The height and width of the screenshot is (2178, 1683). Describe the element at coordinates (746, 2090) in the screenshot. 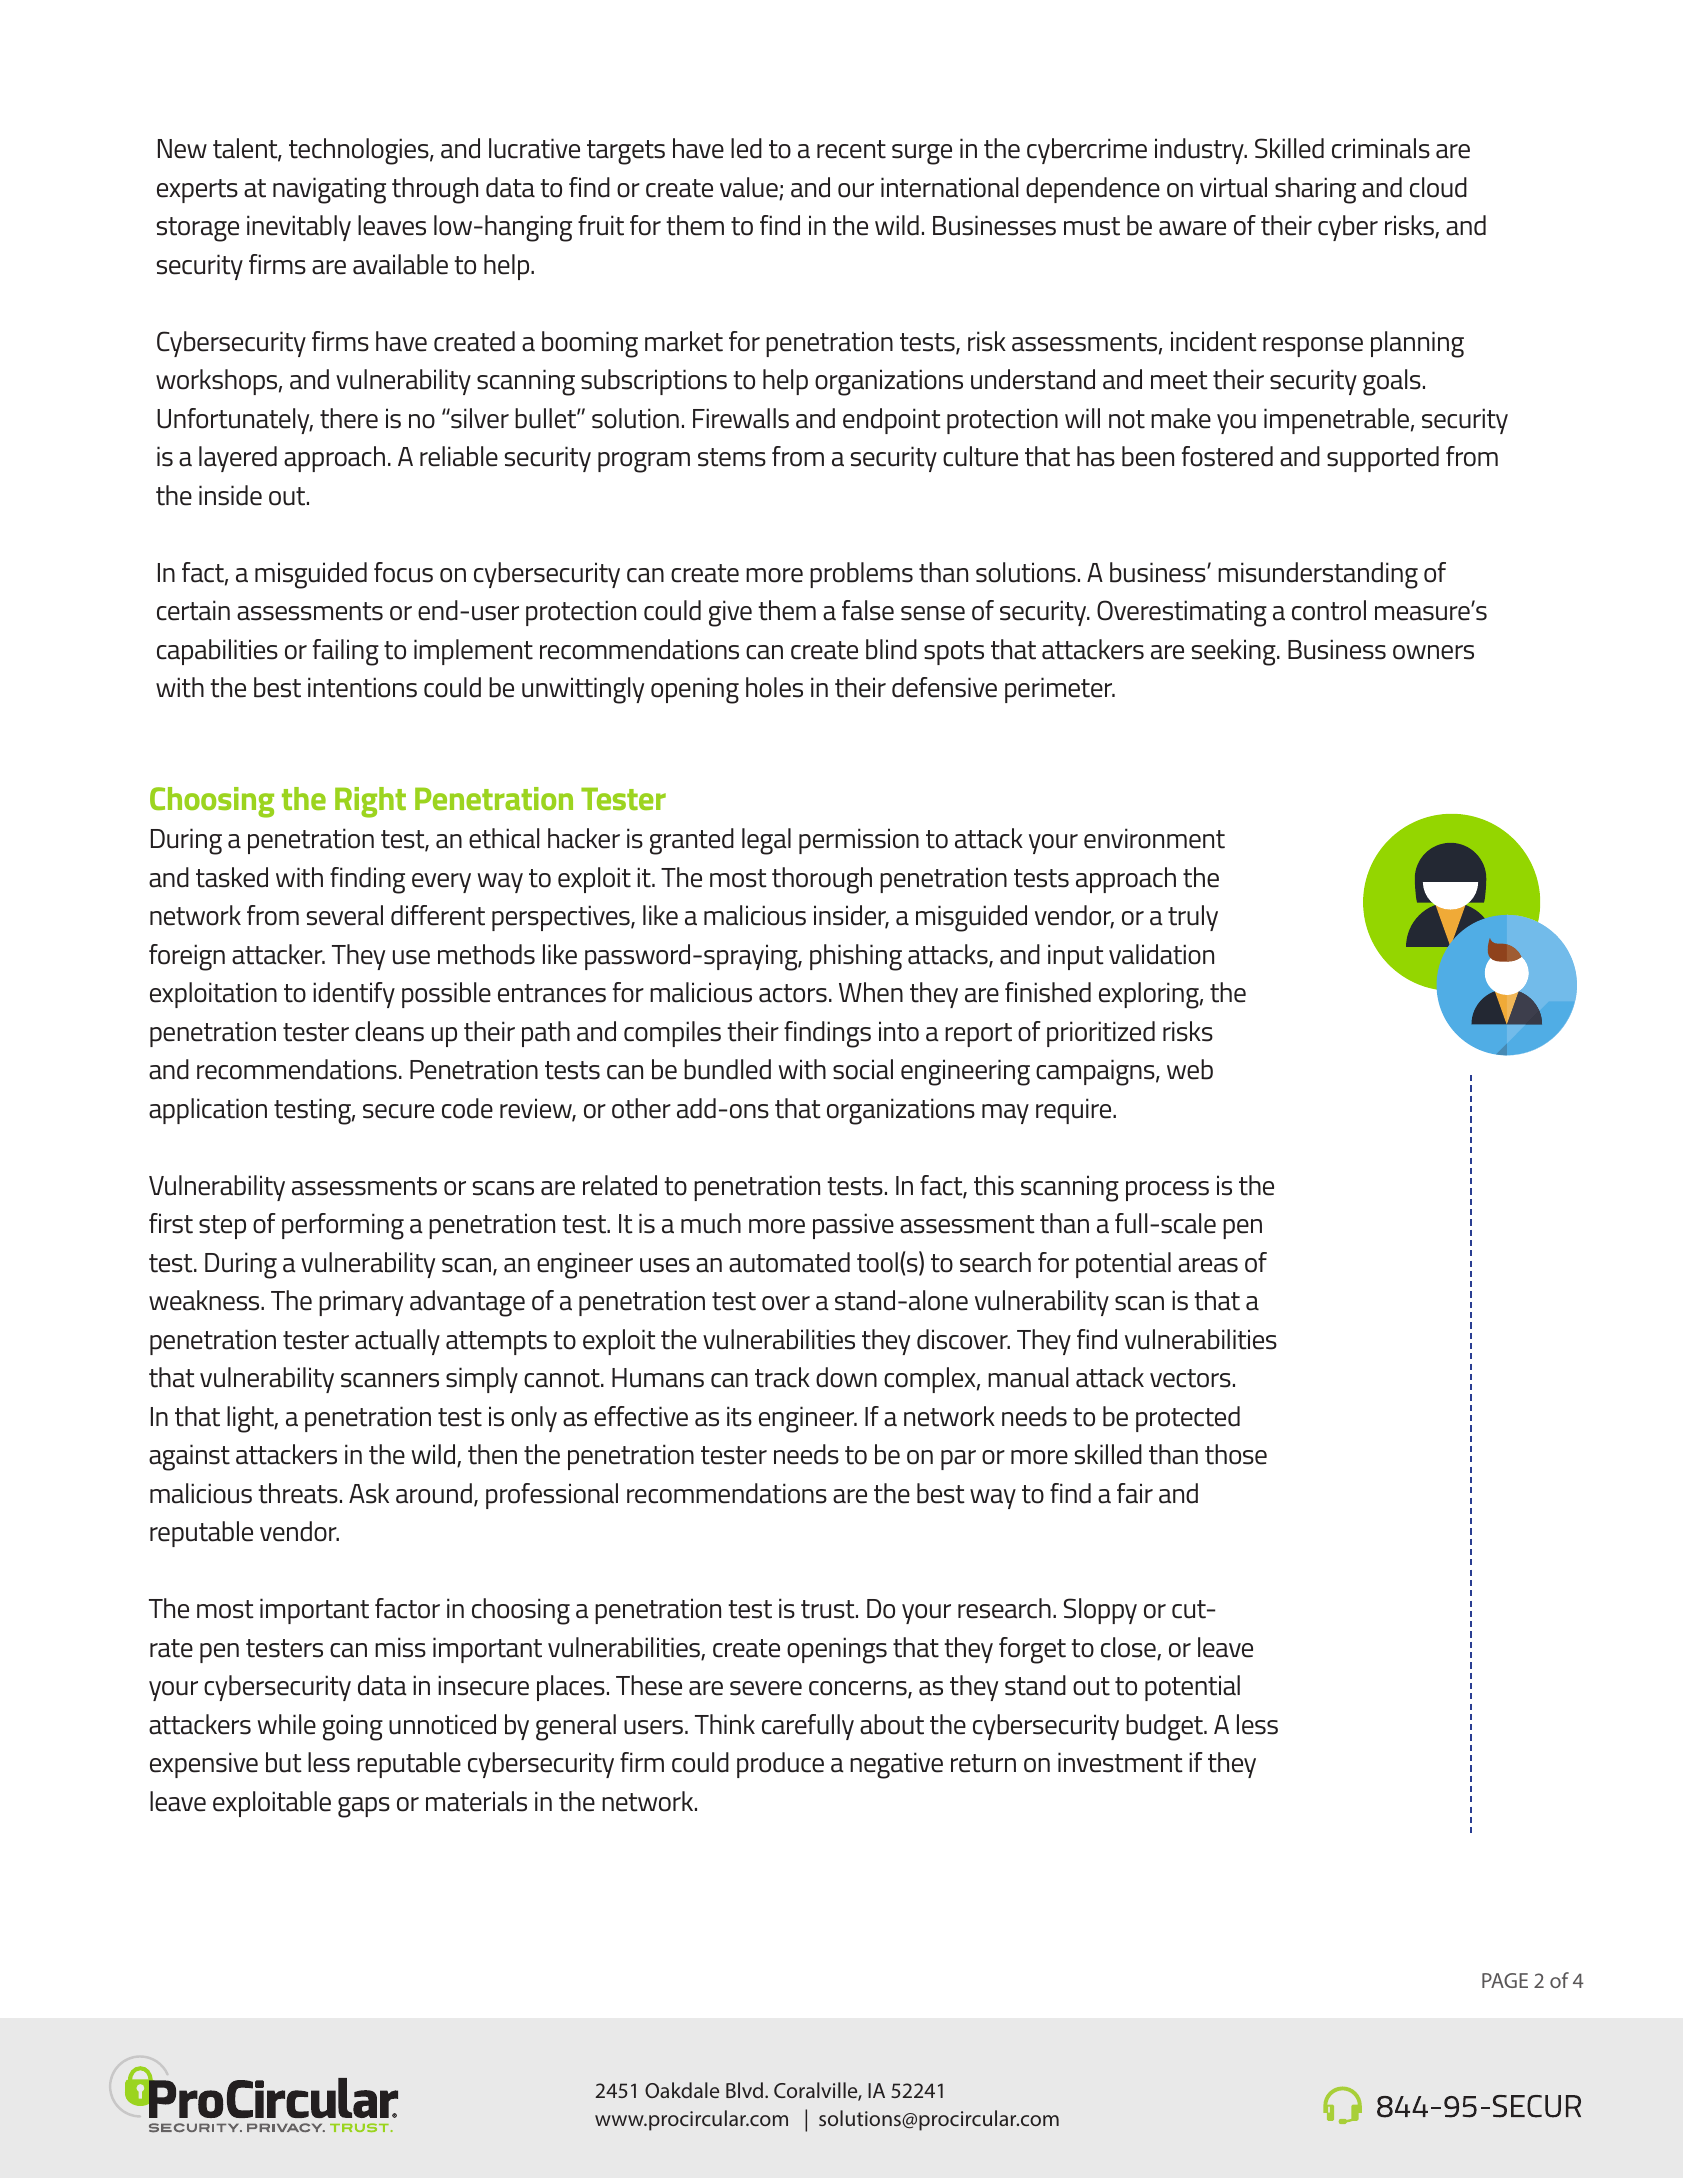

I see `Blvd` at that location.
